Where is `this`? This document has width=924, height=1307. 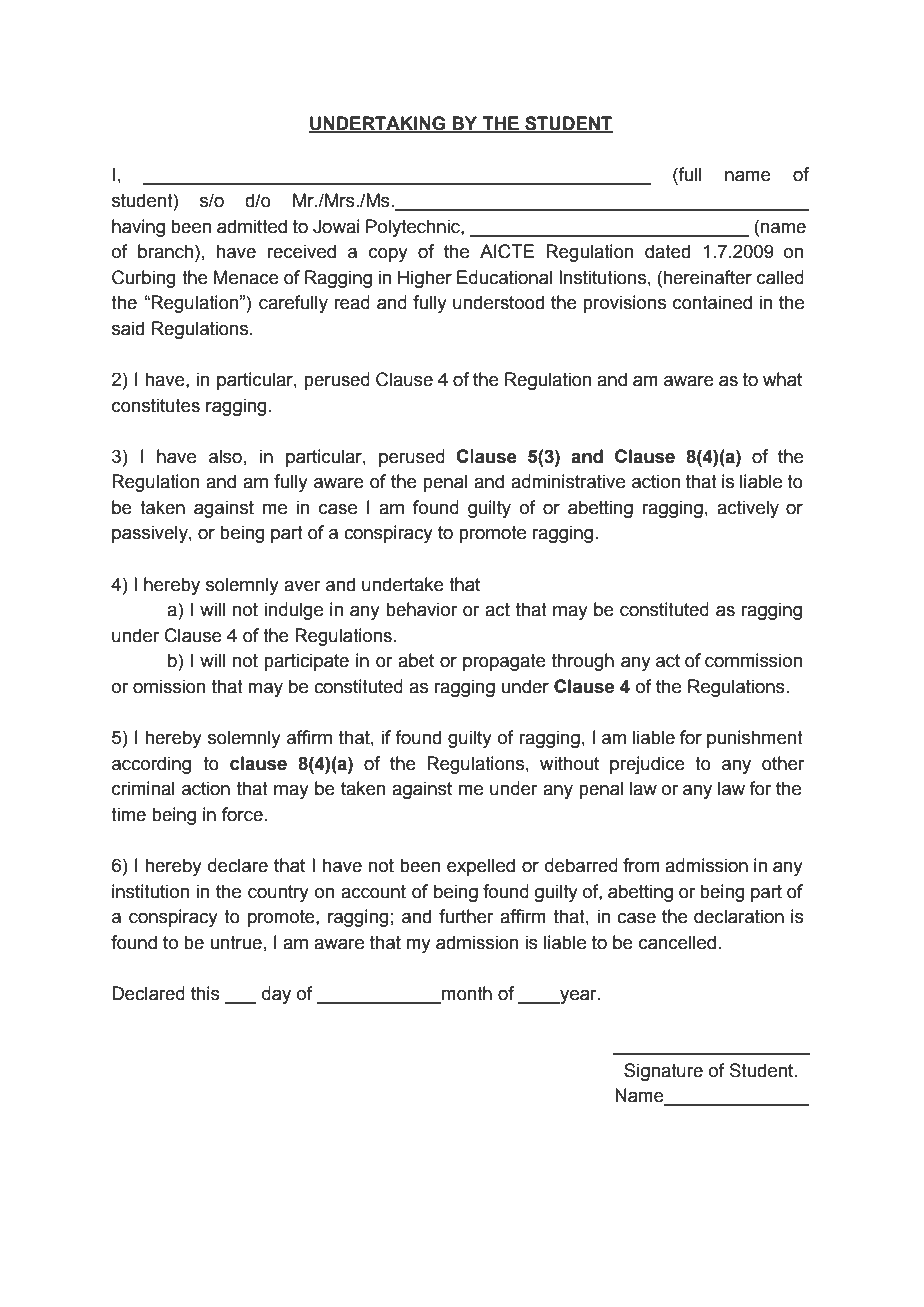 this is located at coordinates (205, 993).
